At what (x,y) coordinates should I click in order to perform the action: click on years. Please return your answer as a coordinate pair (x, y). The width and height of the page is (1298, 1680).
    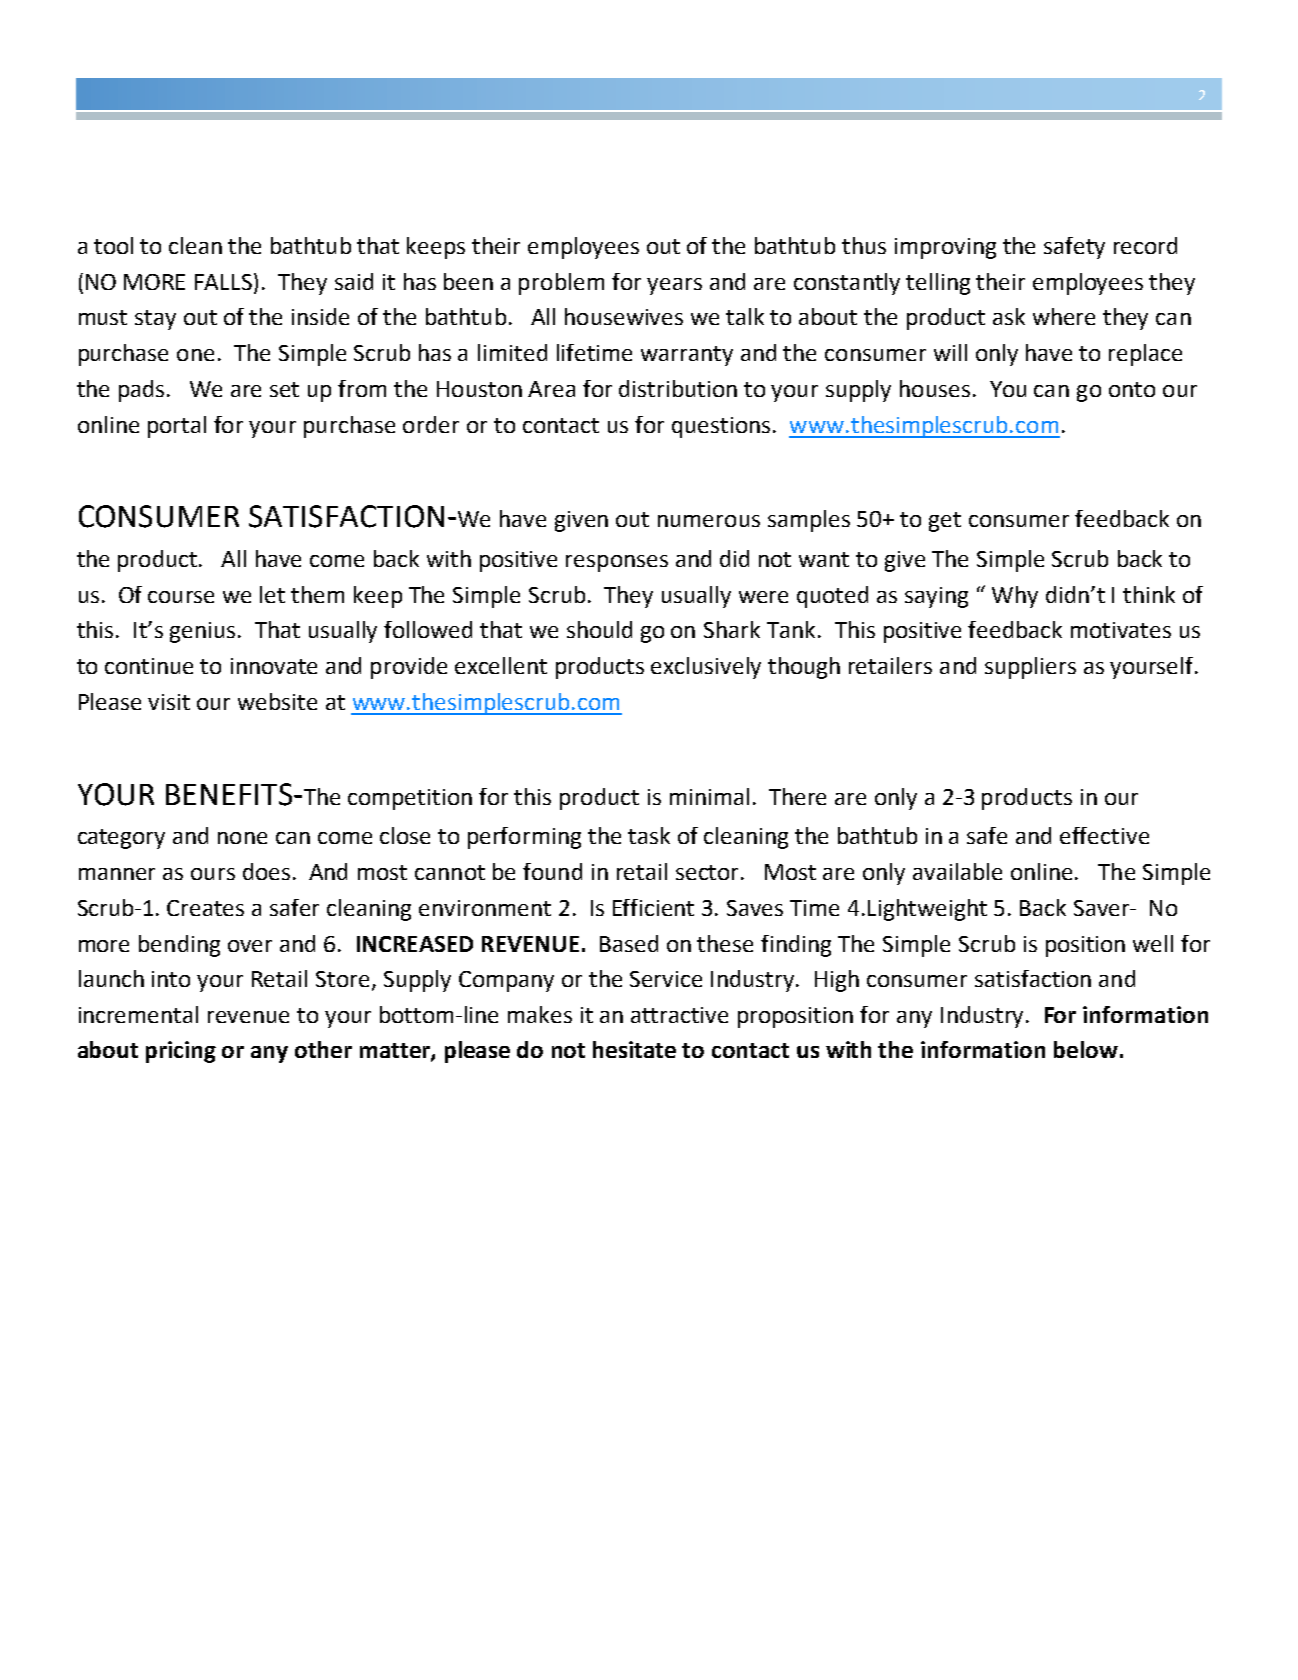
    Looking at the image, I should click on (674, 286).
